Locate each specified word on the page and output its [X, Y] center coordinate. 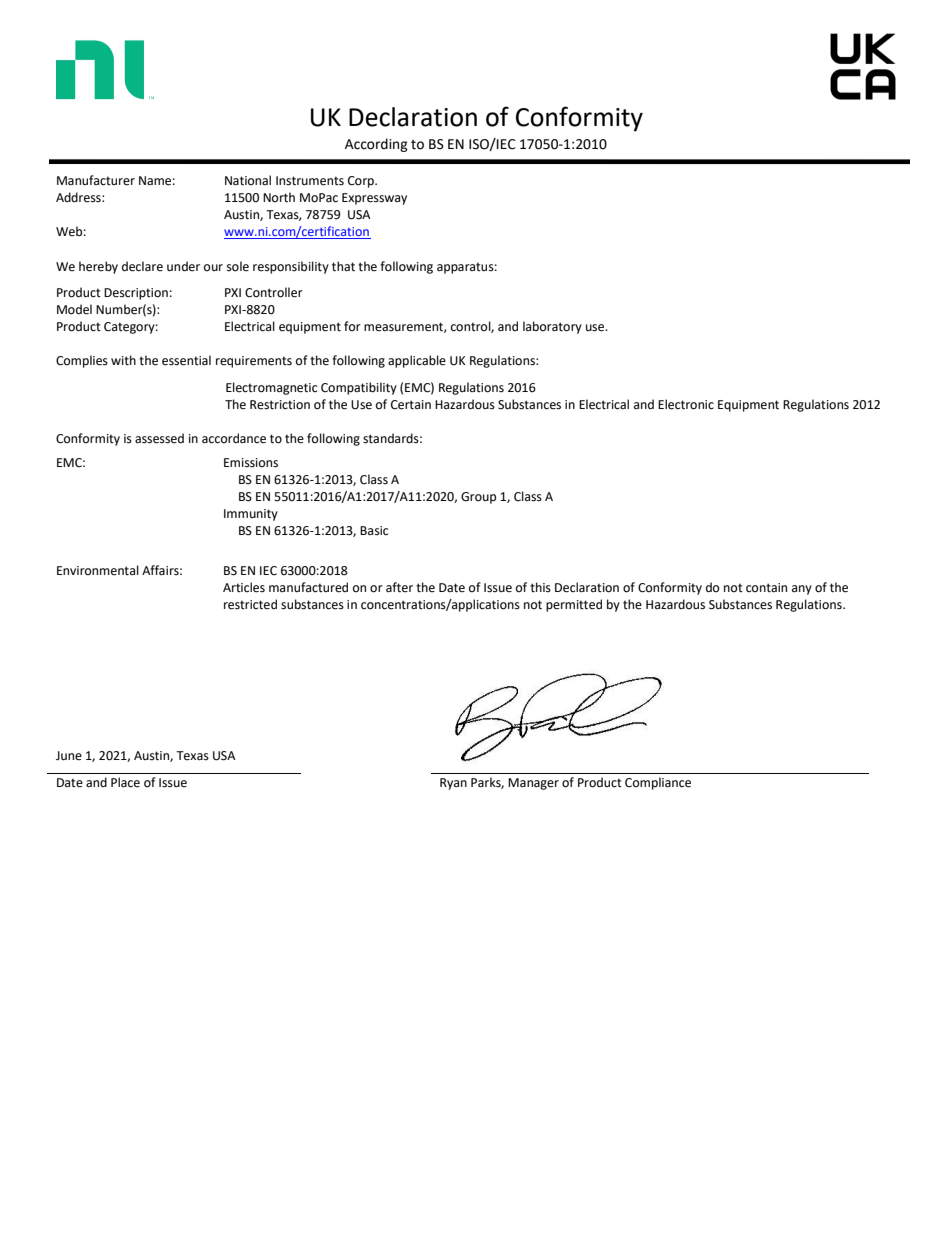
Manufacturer [96, 180]
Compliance [658, 783]
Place [125, 782]
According [376, 145]
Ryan [453, 784]
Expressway [374, 199]
